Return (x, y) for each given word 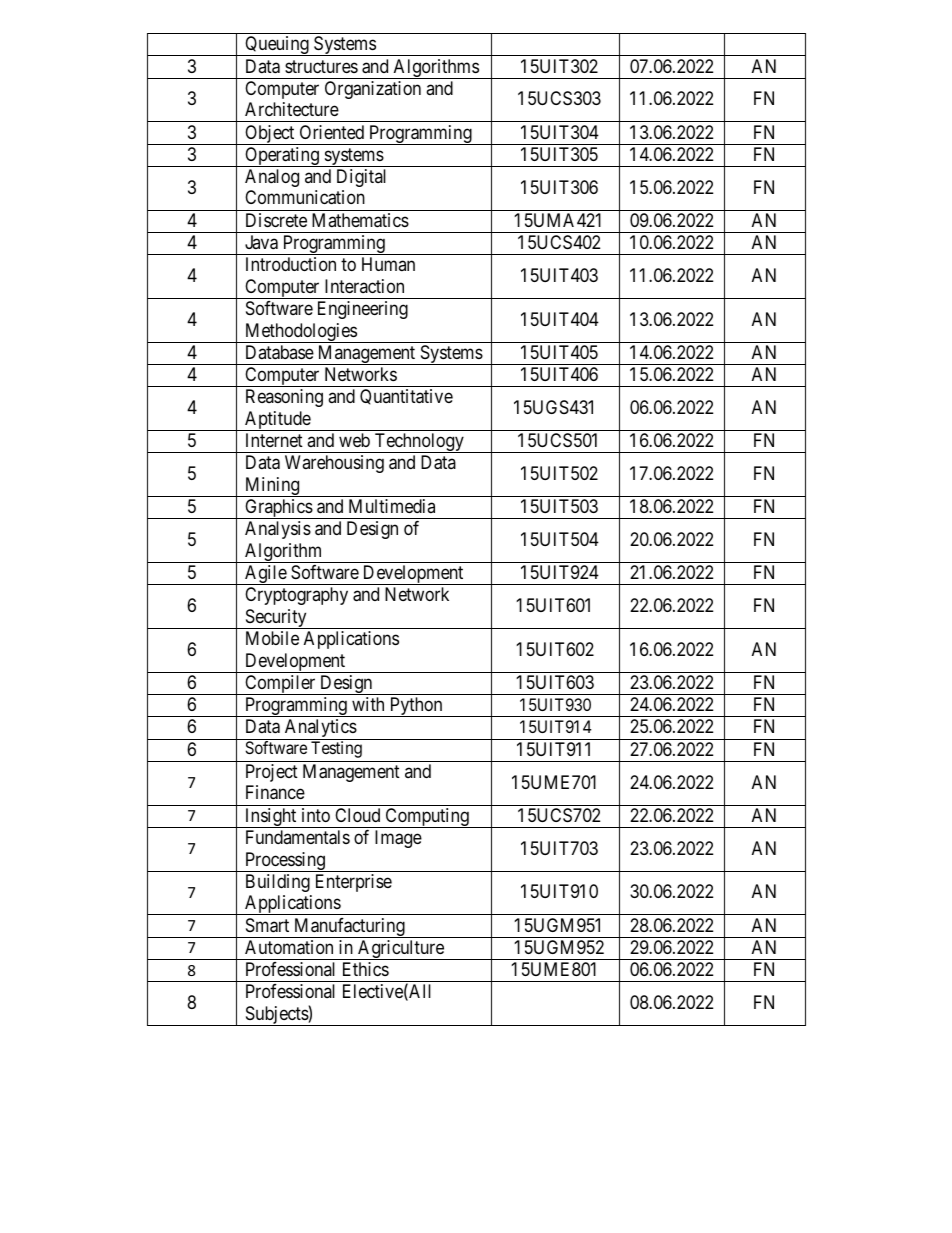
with (368, 704)
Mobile (272, 638)
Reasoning (284, 398)
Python (416, 707)
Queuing (277, 46)
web (354, 440)
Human (388, 264)
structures (321, 66)
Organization (373, 90)
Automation (289, 947)
